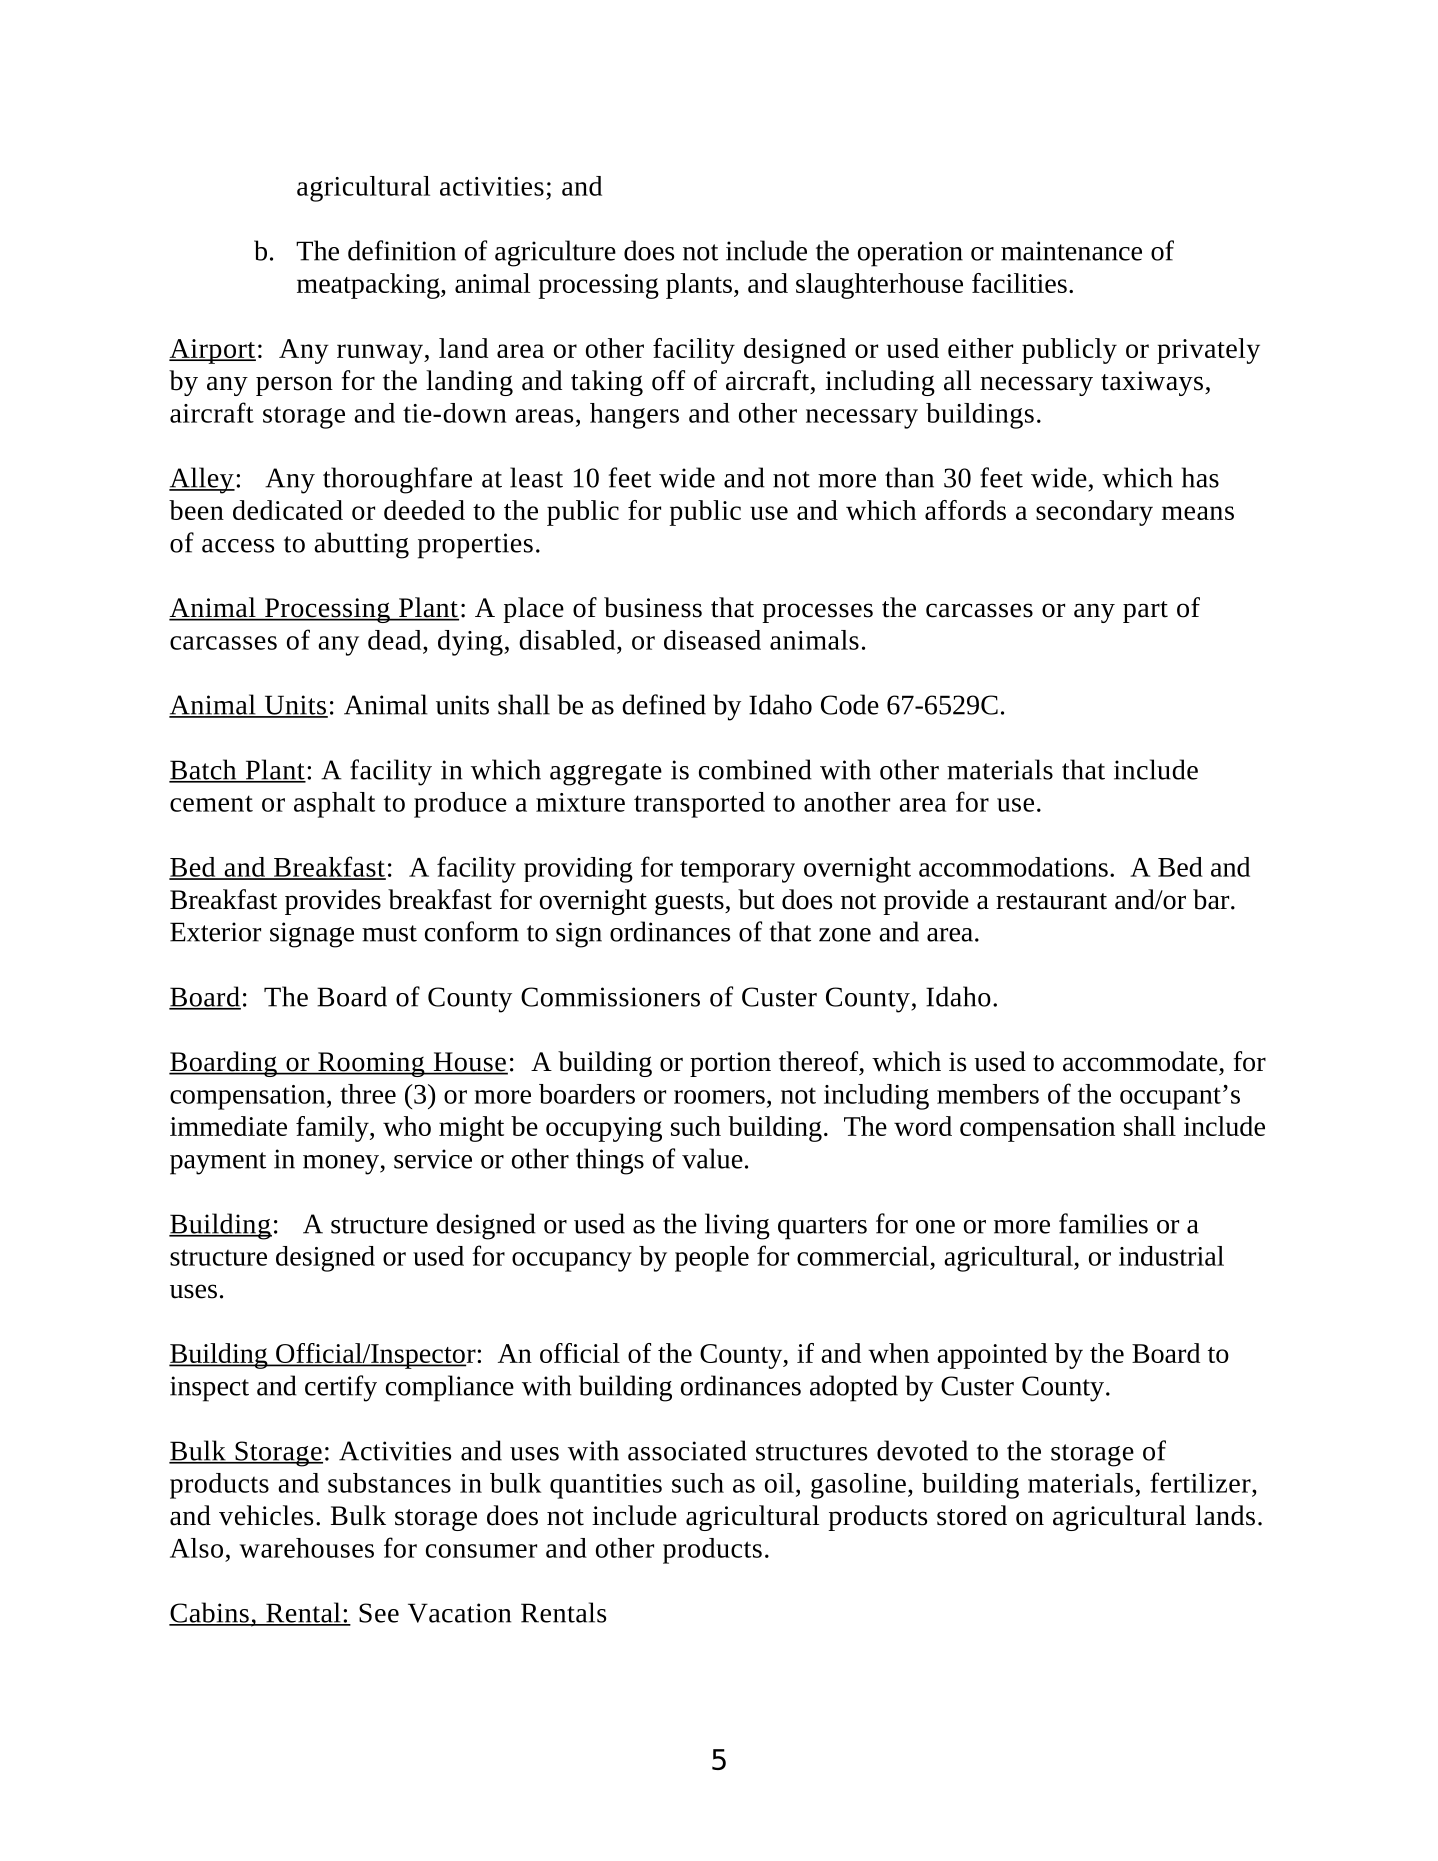 This screenshot has height=1861, width=1438. I want to click on family, so click(333, 1129).
